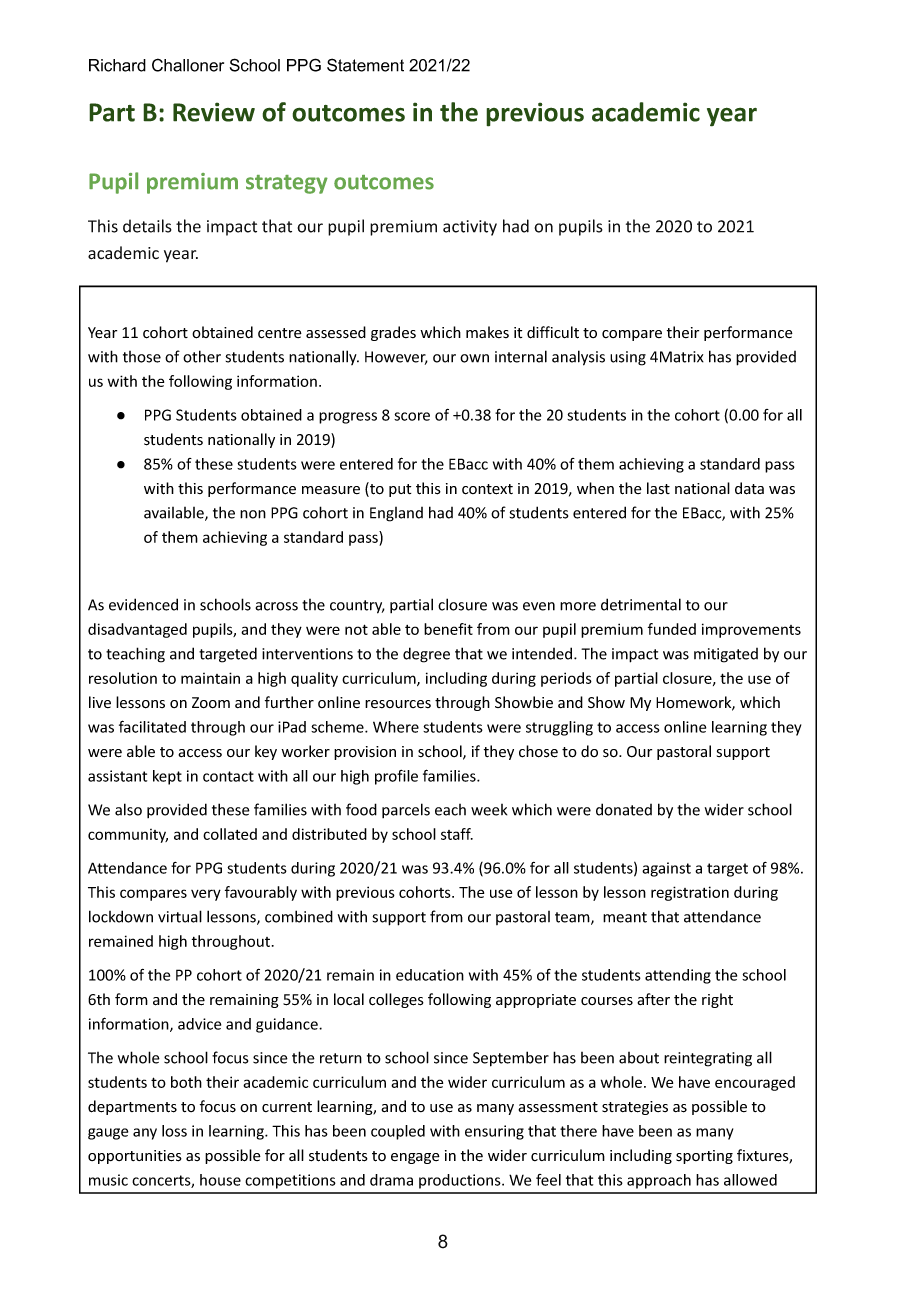  What do you see at coordinates (415, 1158) in the screenshot?
I see `engage` at bounding box center [415, 1158].
